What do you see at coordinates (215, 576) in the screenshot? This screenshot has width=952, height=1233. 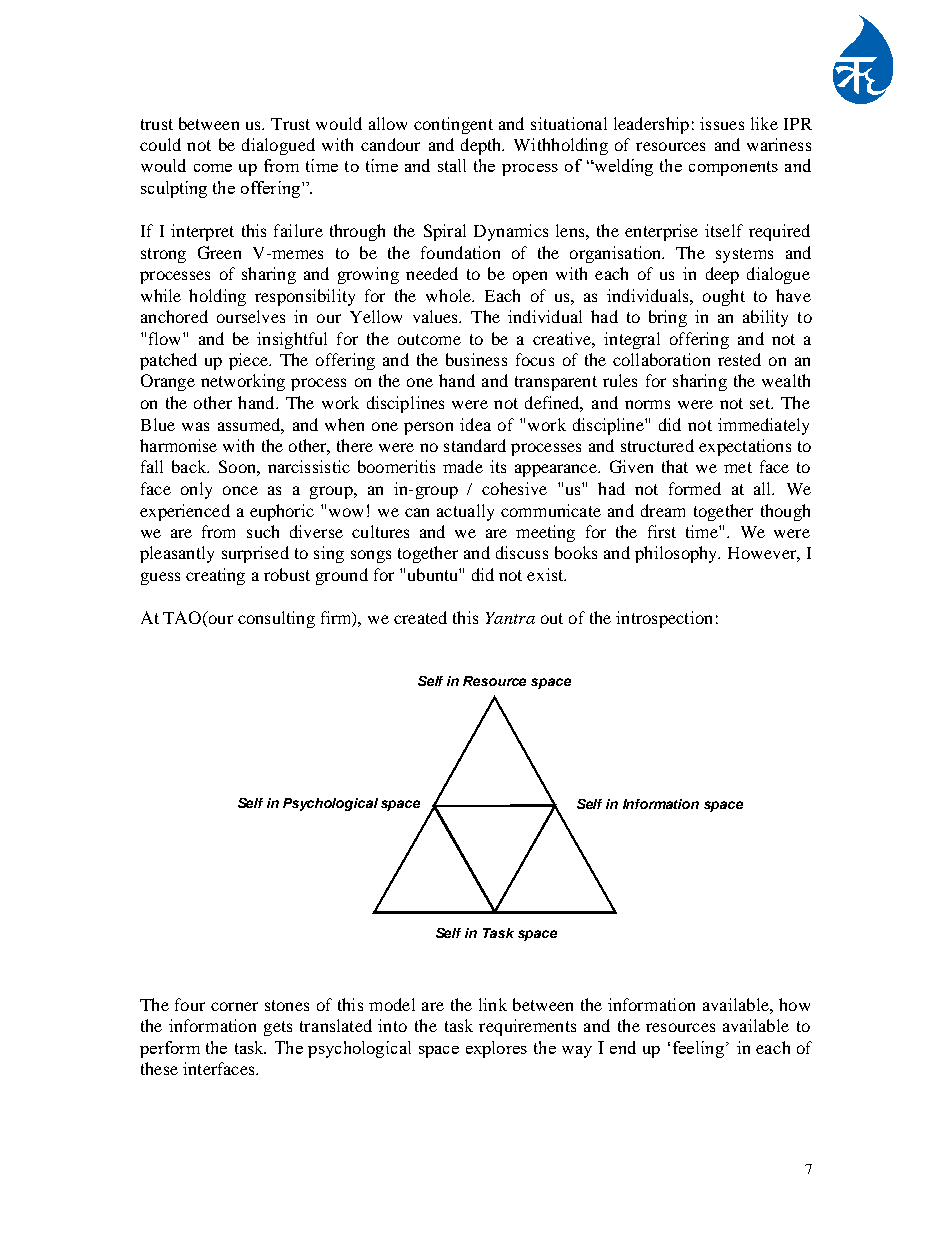 I see `creating` at bounding box center [215, 576].
